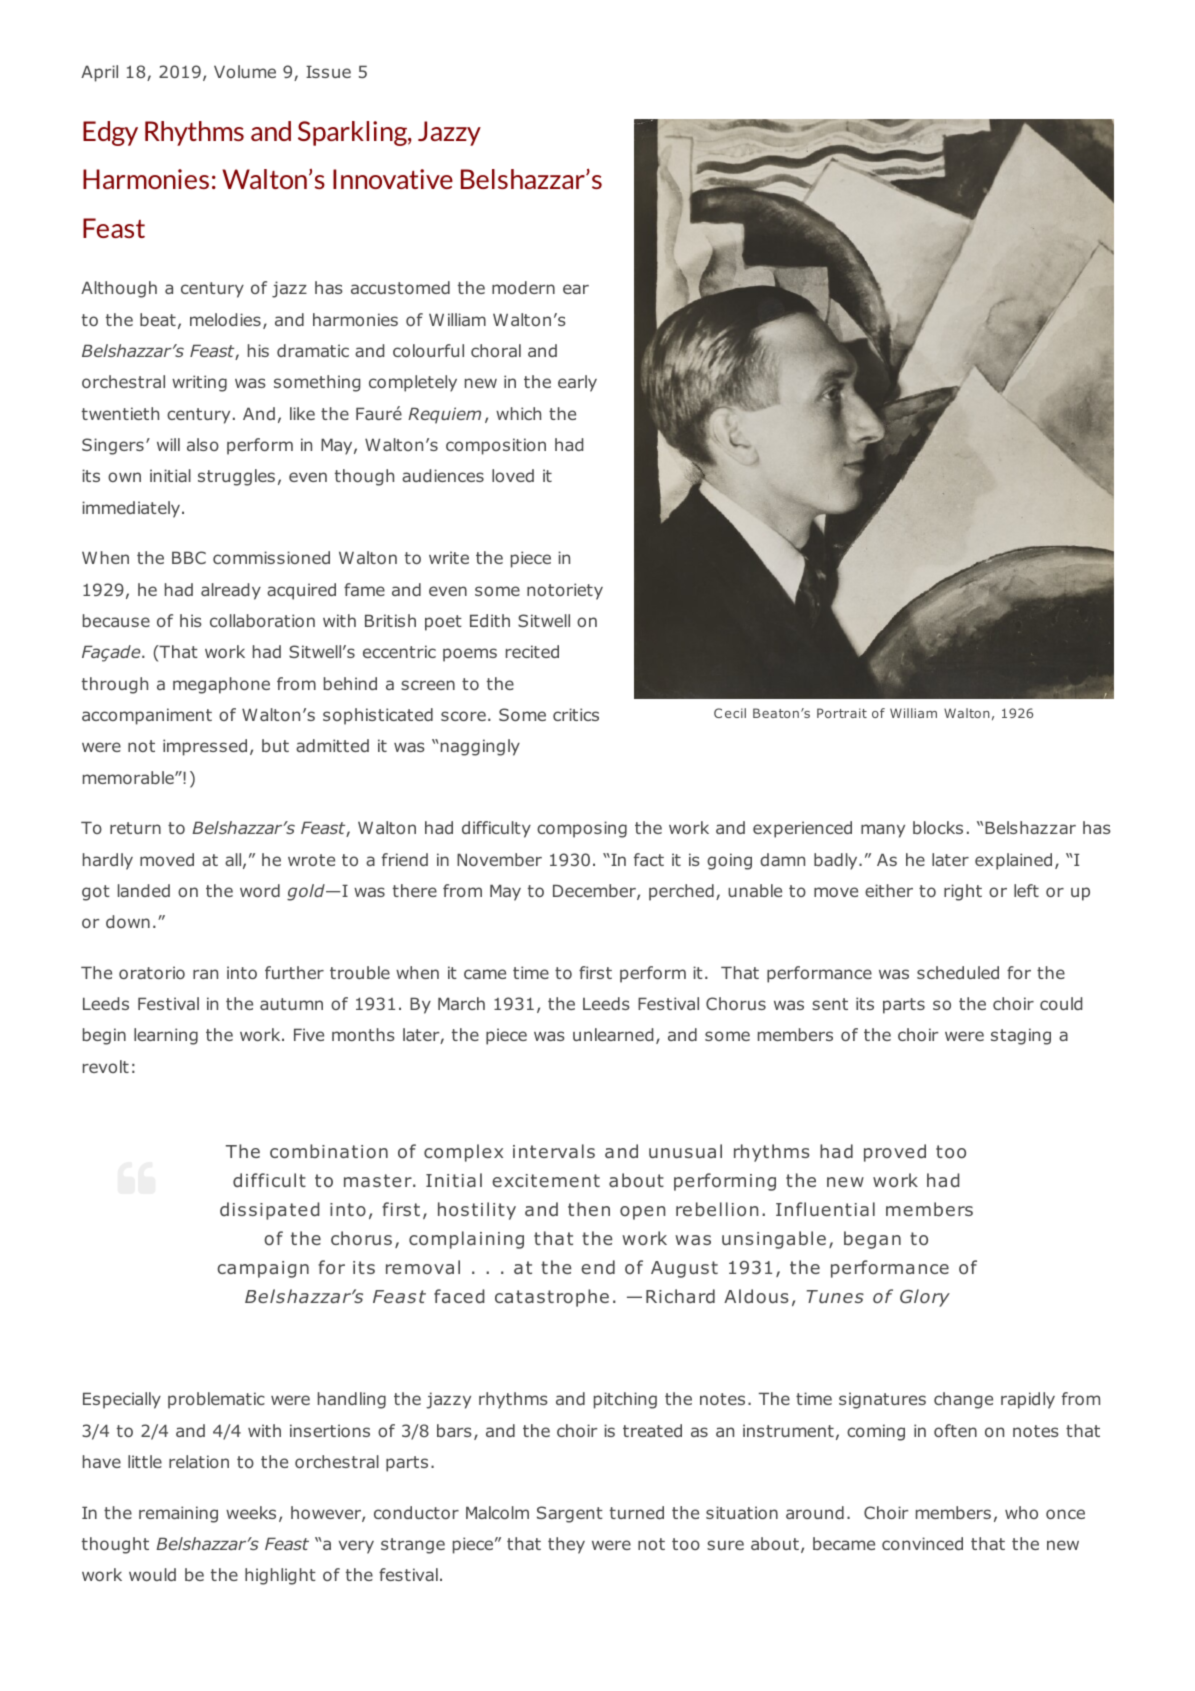  I want to click on then, so click(589, 1209).
